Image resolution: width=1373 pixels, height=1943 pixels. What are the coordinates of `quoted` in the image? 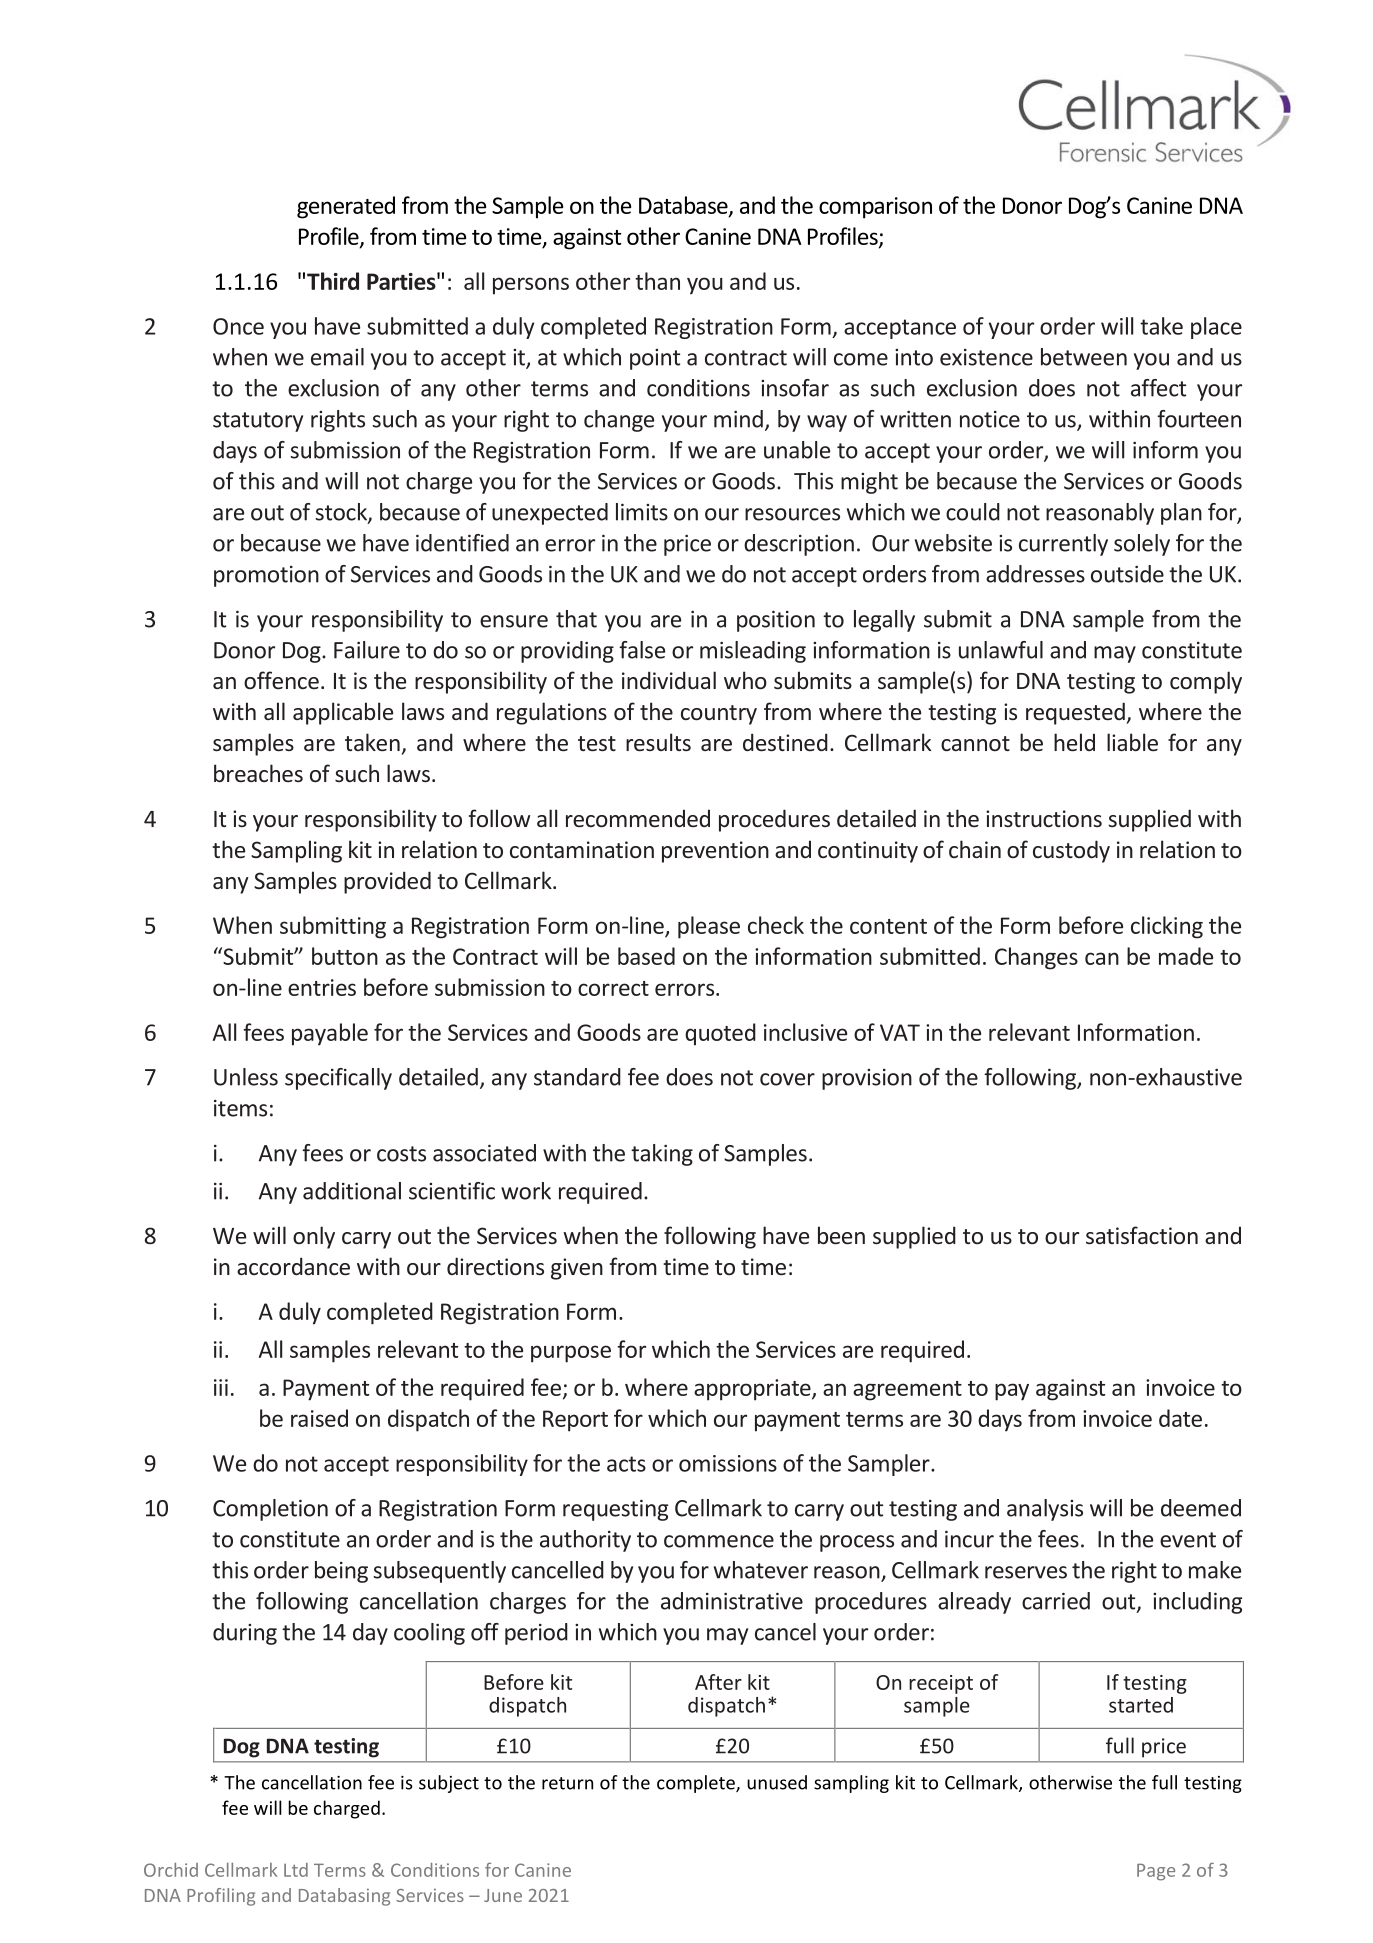 It's located at (720, 1034).
